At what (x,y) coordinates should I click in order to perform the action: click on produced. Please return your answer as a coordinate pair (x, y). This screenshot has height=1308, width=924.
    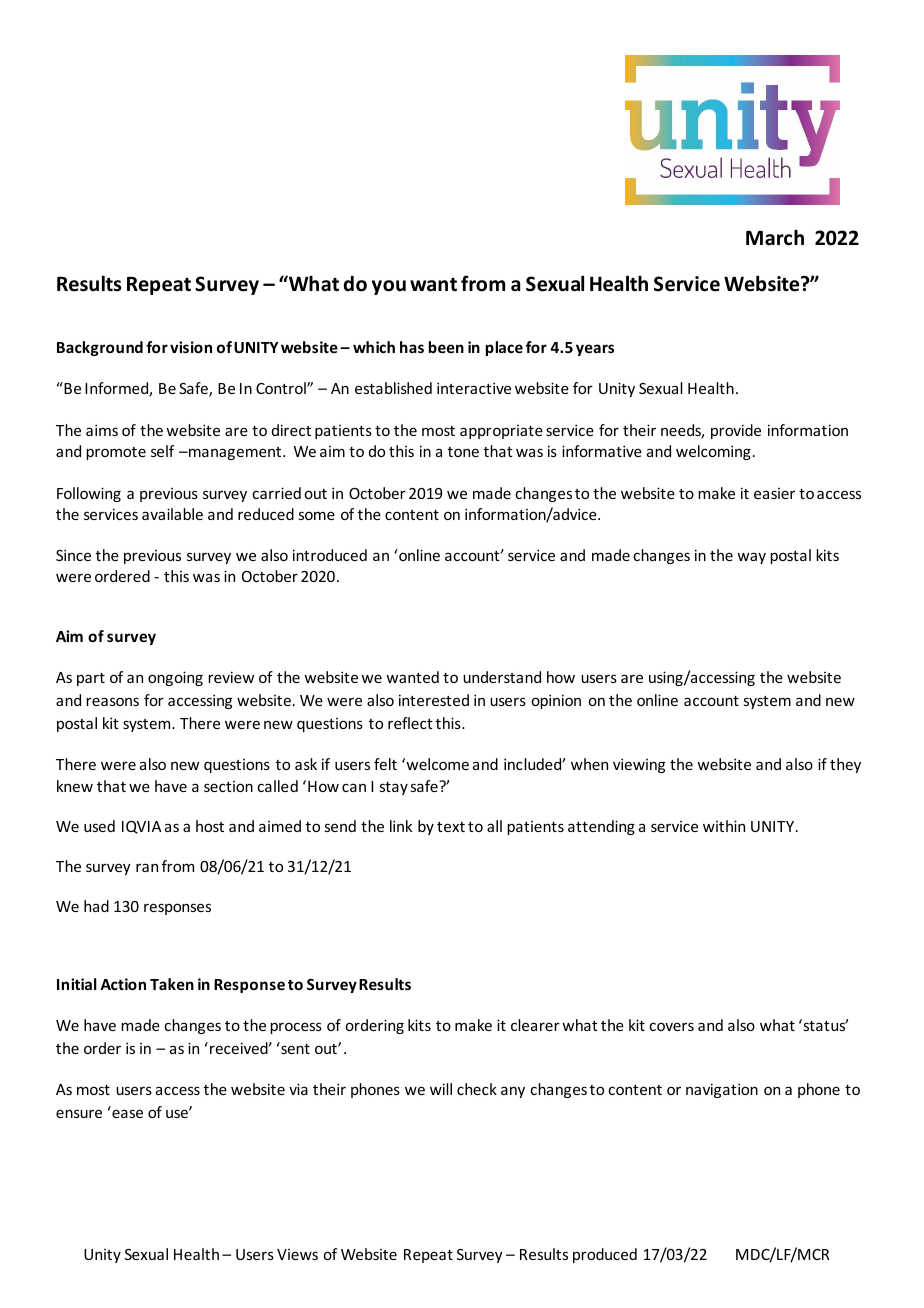
    Looking at the image, I should click on (605, 1255).
